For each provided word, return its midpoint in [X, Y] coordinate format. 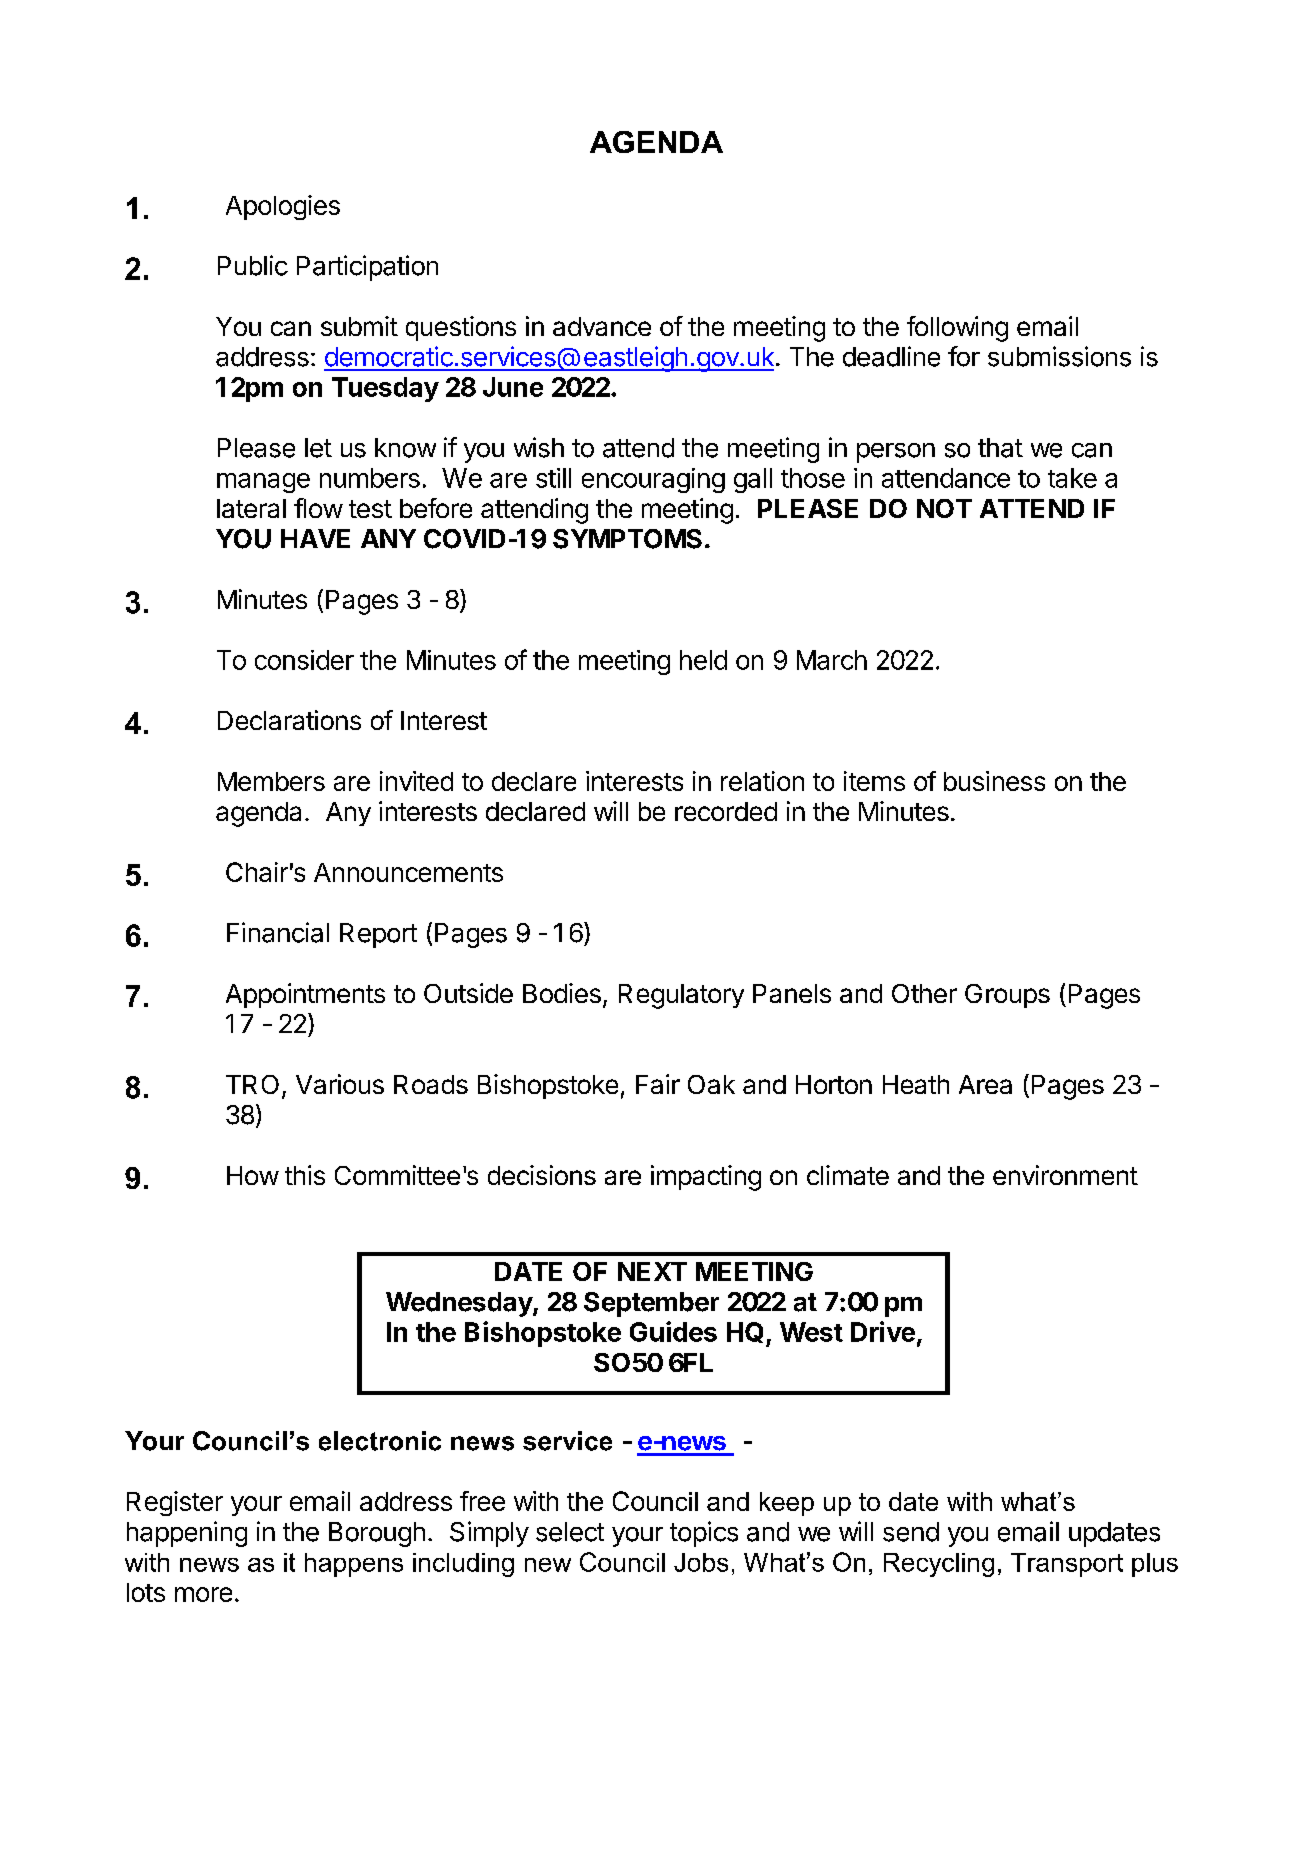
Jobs [701, 1562]
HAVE [315, 538]
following [957, 329]
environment [1065, 1175]
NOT [944, 508]
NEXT [652, 1271]
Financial [278, 932]
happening [187, 1534]
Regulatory [681, 996]
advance [602, 326]
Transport [1067, 1565]
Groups [1007, 996]
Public [253, 265]
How [253, 1175]
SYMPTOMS [627, 539]
